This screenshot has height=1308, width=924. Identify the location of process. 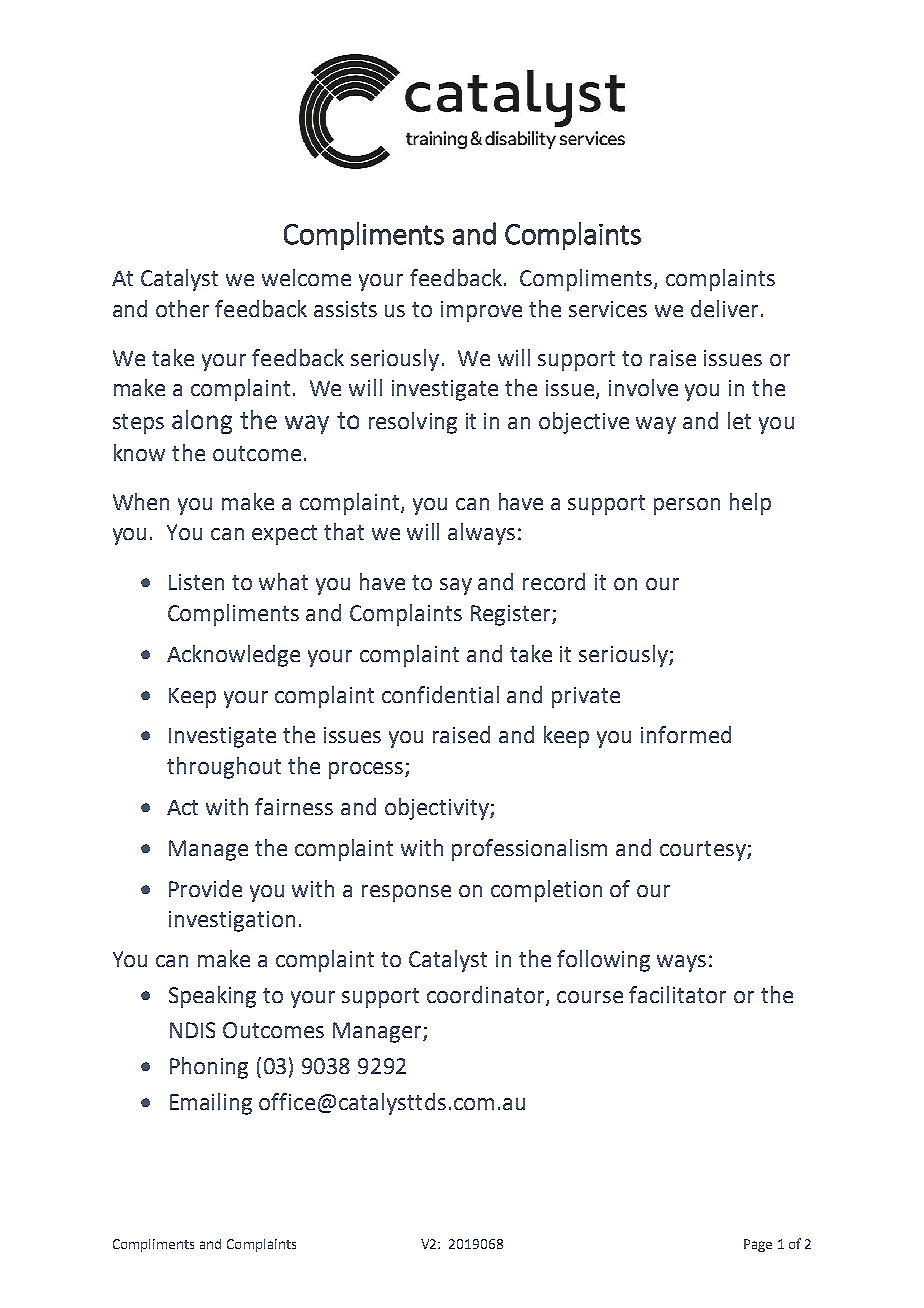
(367, 770).
